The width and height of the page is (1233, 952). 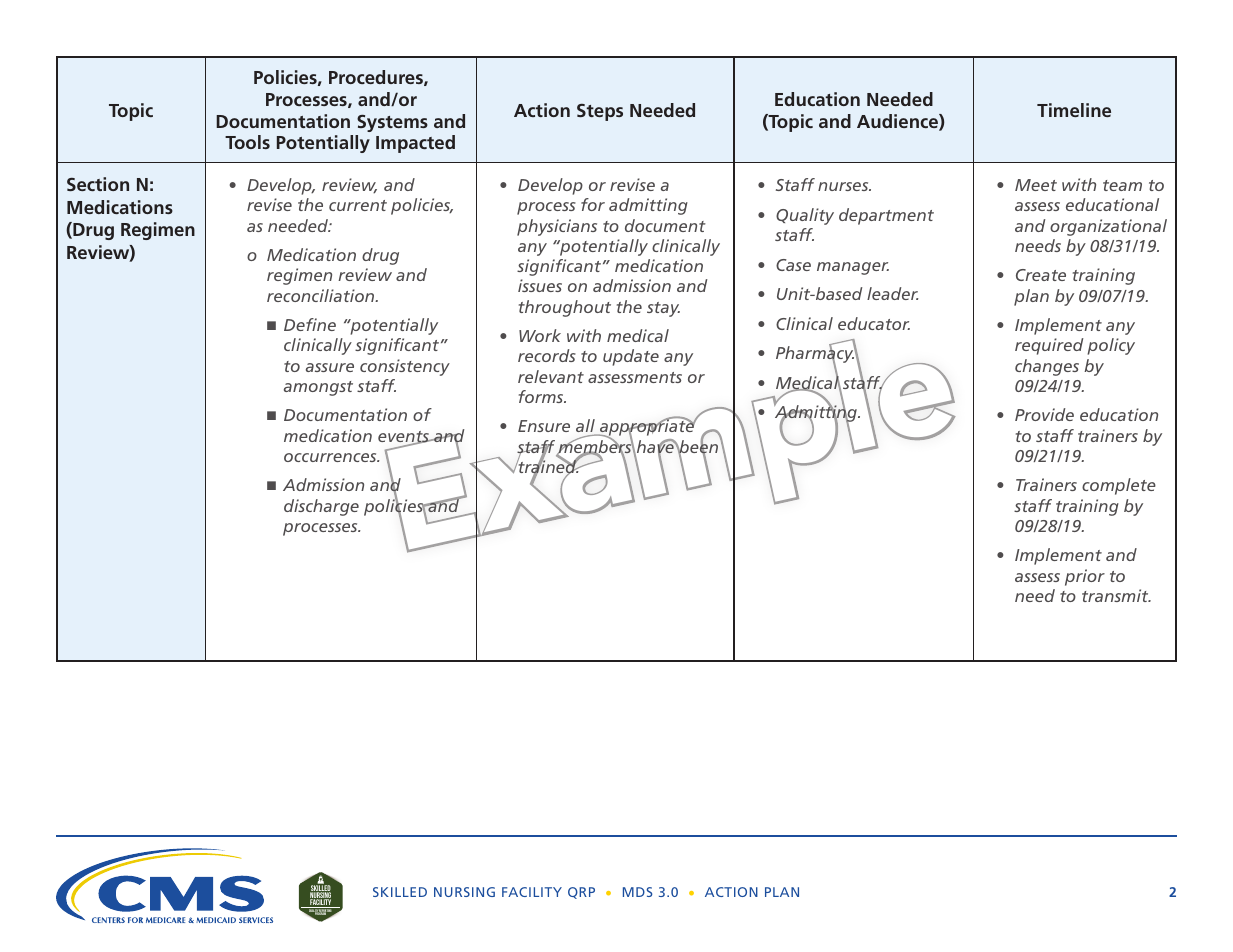 What do you see at coordinates (1085, 577) in the page?
I see `prior` at bounding box center [1085, 577].
